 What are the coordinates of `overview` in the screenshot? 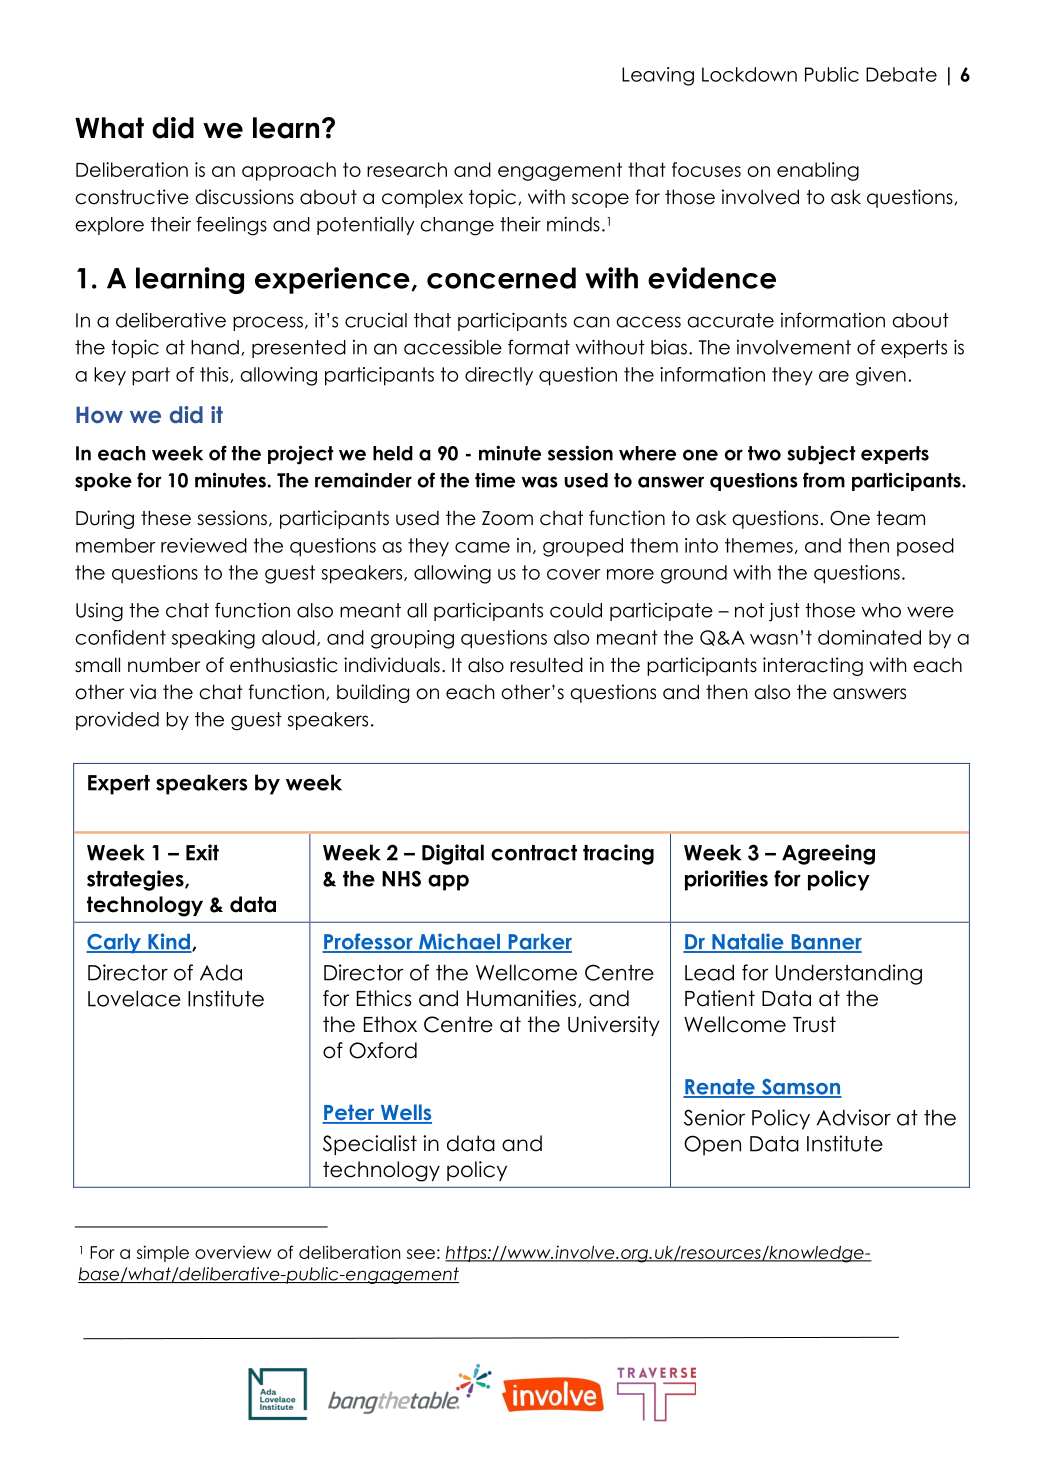 It's located at (233, 1252).
